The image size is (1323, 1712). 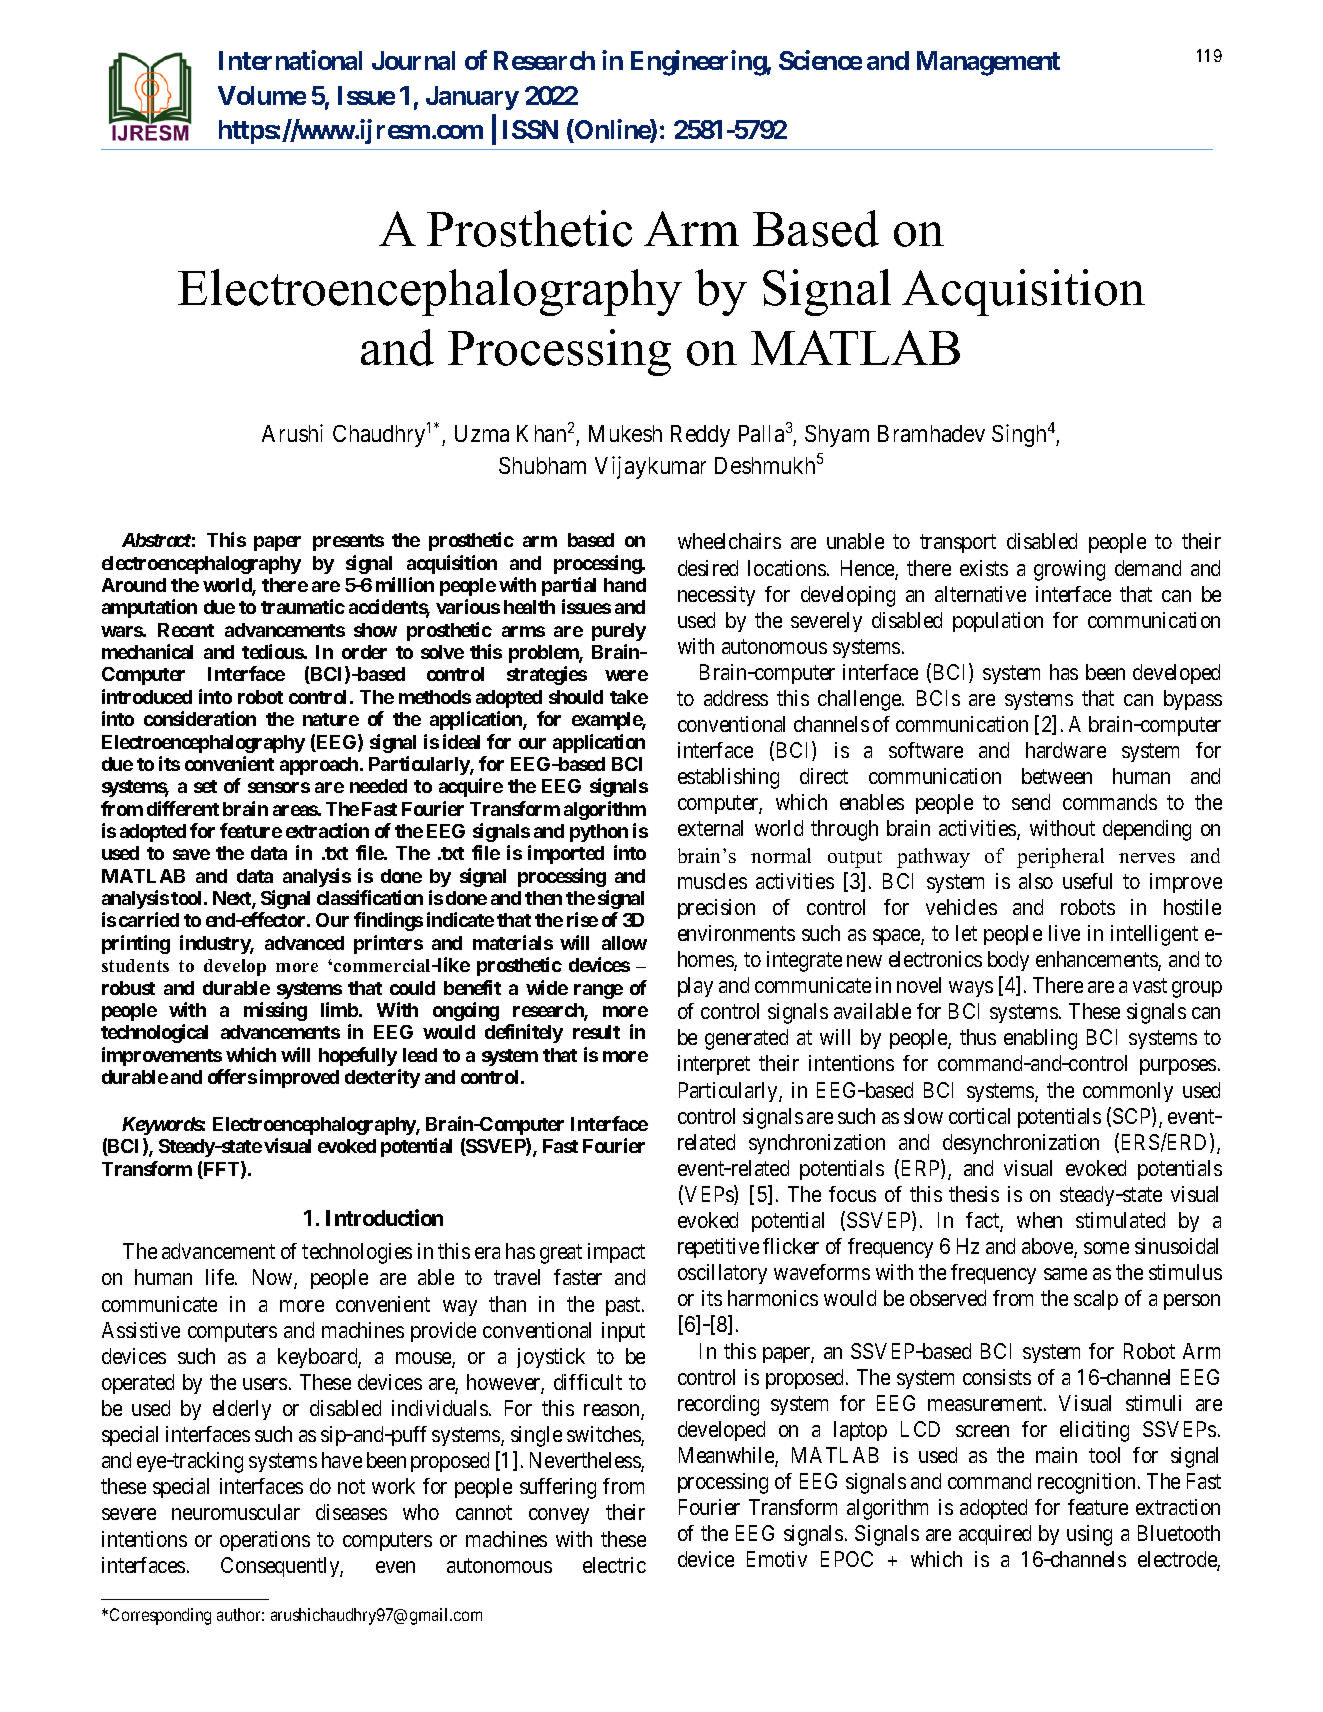 I want to click on Management, so click(x=988, y=63).
